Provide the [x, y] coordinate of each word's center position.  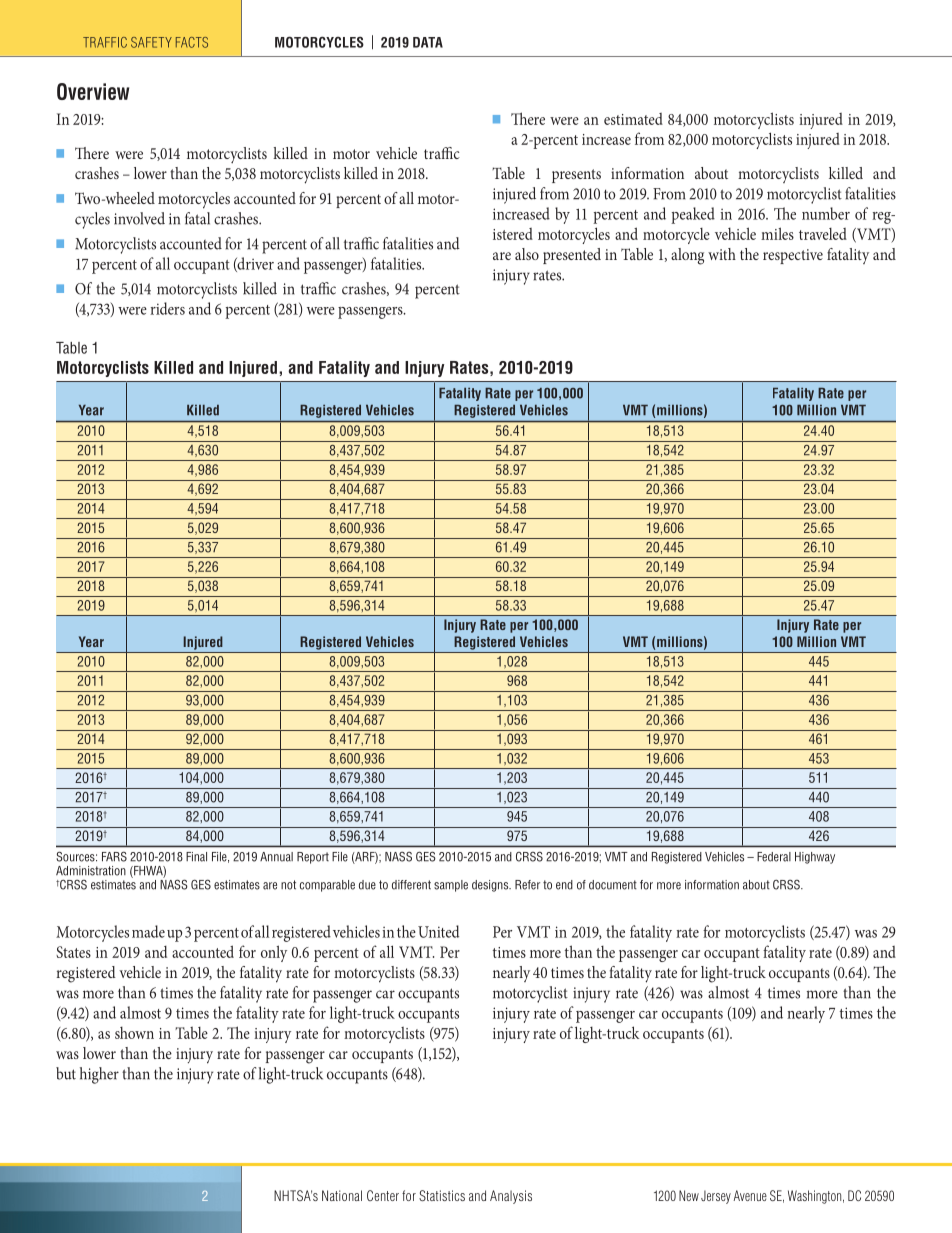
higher [99, 1075]
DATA [428, 42]
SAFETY [151, 42]
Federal [774, 857]
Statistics [442, 1195]
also [527, 254]
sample [451, 886]
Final [196, 857]
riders [167, 308]
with [722, 254]
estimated [633, 119]
